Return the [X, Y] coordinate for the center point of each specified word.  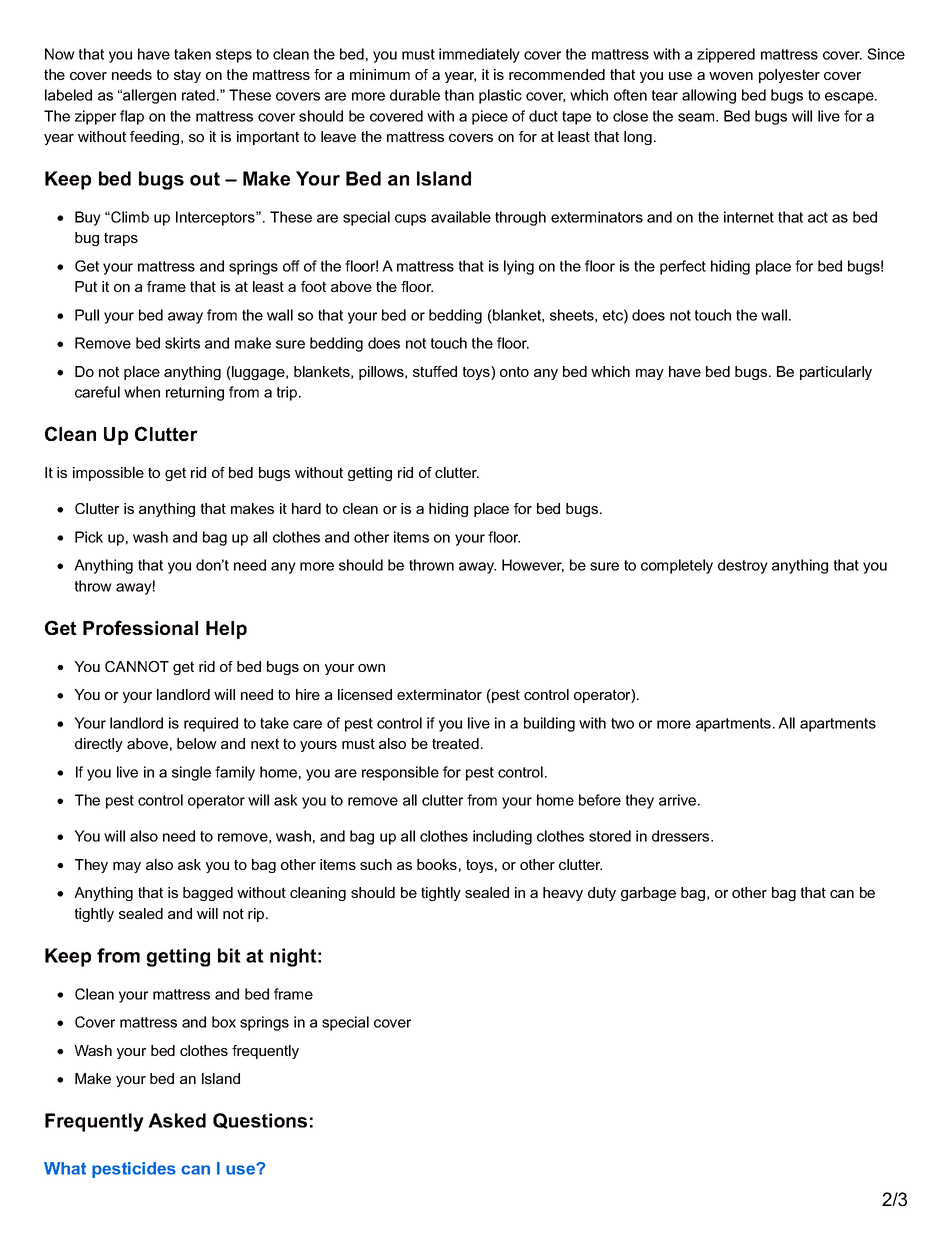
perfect [683, 267]
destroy [743, 566]
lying [519, 267]
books [437, 864]
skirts [182, 343]
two [622, 723]
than [459, 95]
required [211, 724]
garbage [648, 894]
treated [455, 743]
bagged [208, 894]
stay [187, 76]
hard [306, 508]
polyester [789, 76]
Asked [177, 1120]
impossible [108, 474]
